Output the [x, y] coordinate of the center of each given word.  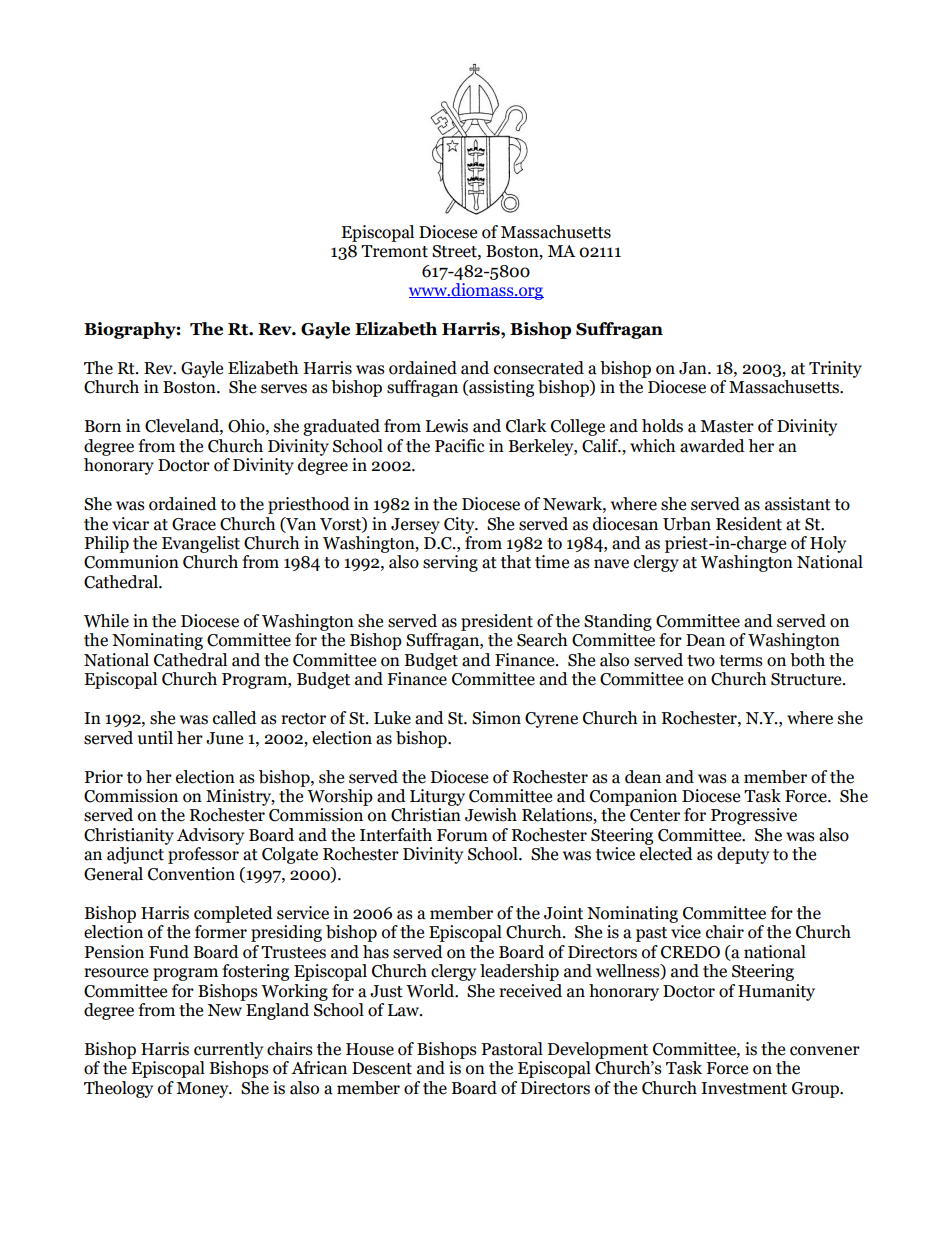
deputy [743, 855]
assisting [500, 388]
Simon [496, 718]
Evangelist [201, 544]
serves [284, 389]
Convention [191, 874]
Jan [694, 368]
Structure [807, 679]
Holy [828, 544]
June [224, 738]
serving [450, 563]
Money [203, 1090]
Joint [563, 913]
